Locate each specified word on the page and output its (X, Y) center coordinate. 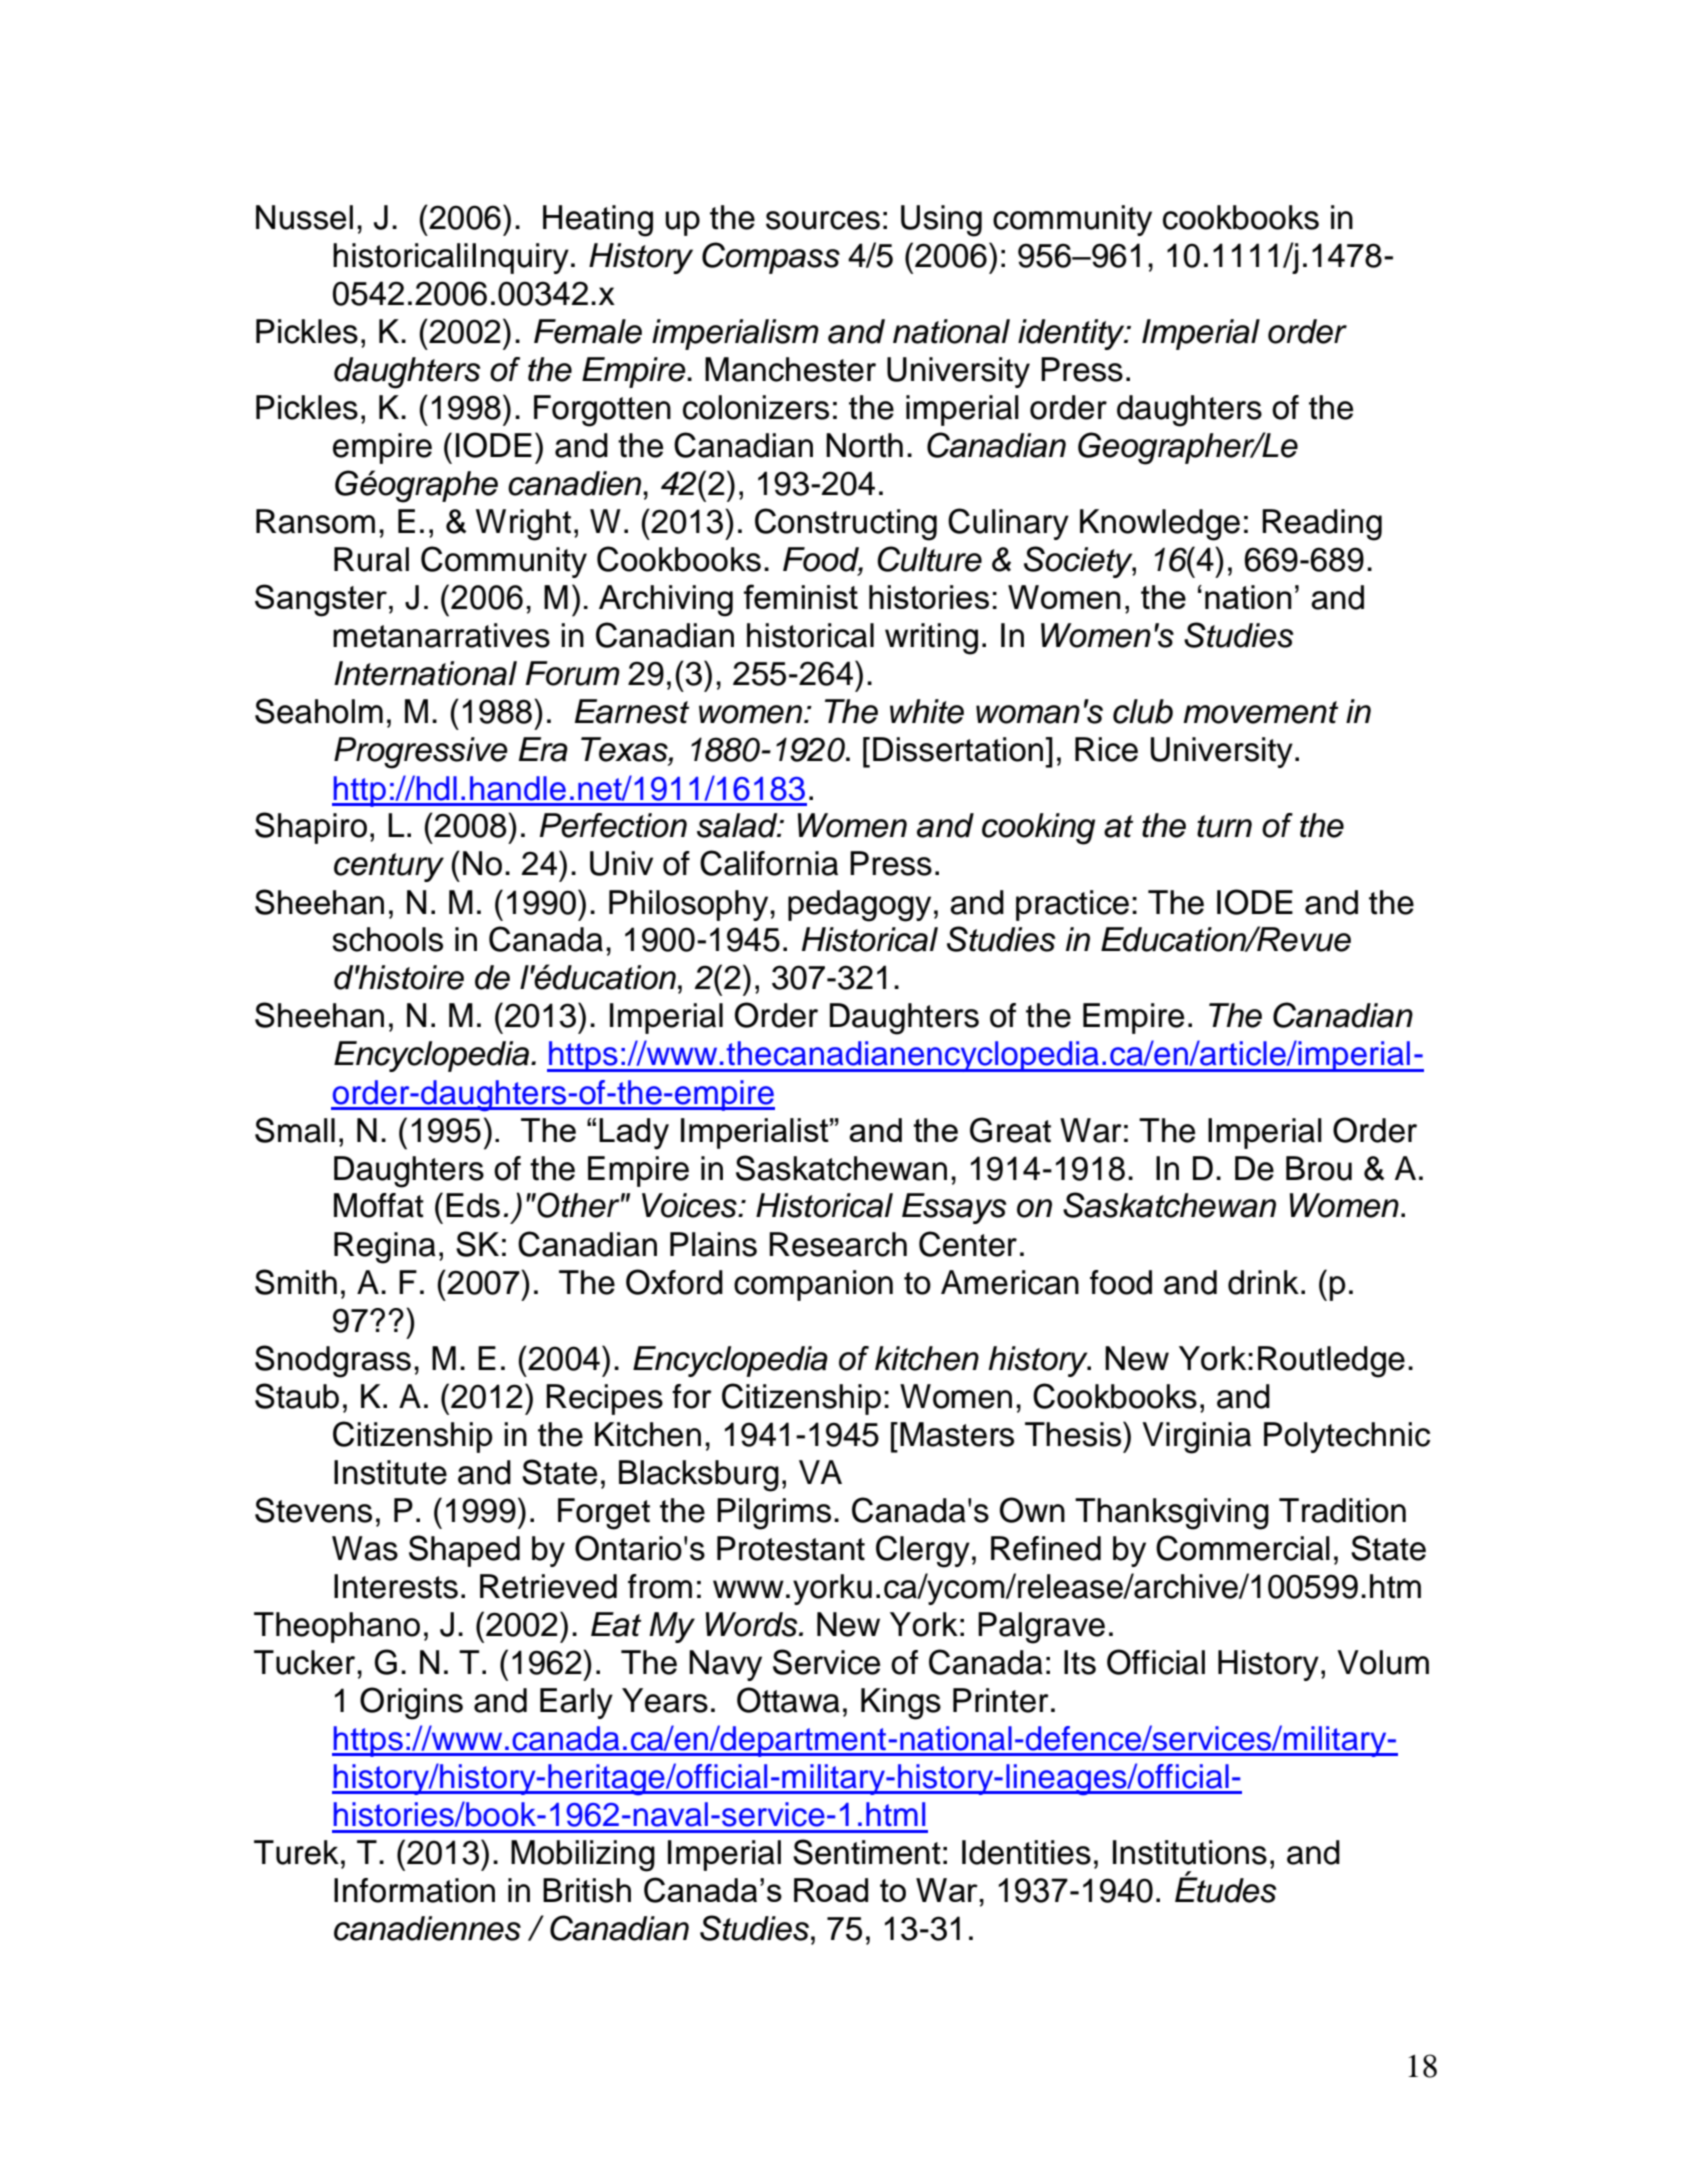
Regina (385, 1248)
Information (414, 1890)
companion (813, 1285)
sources (823, 220)
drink (1263, 1282)
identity (1072, 334)
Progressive (421, 753)
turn (1224, 826)
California (769, 863)
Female (588, 331)
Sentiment (867, 1852)
